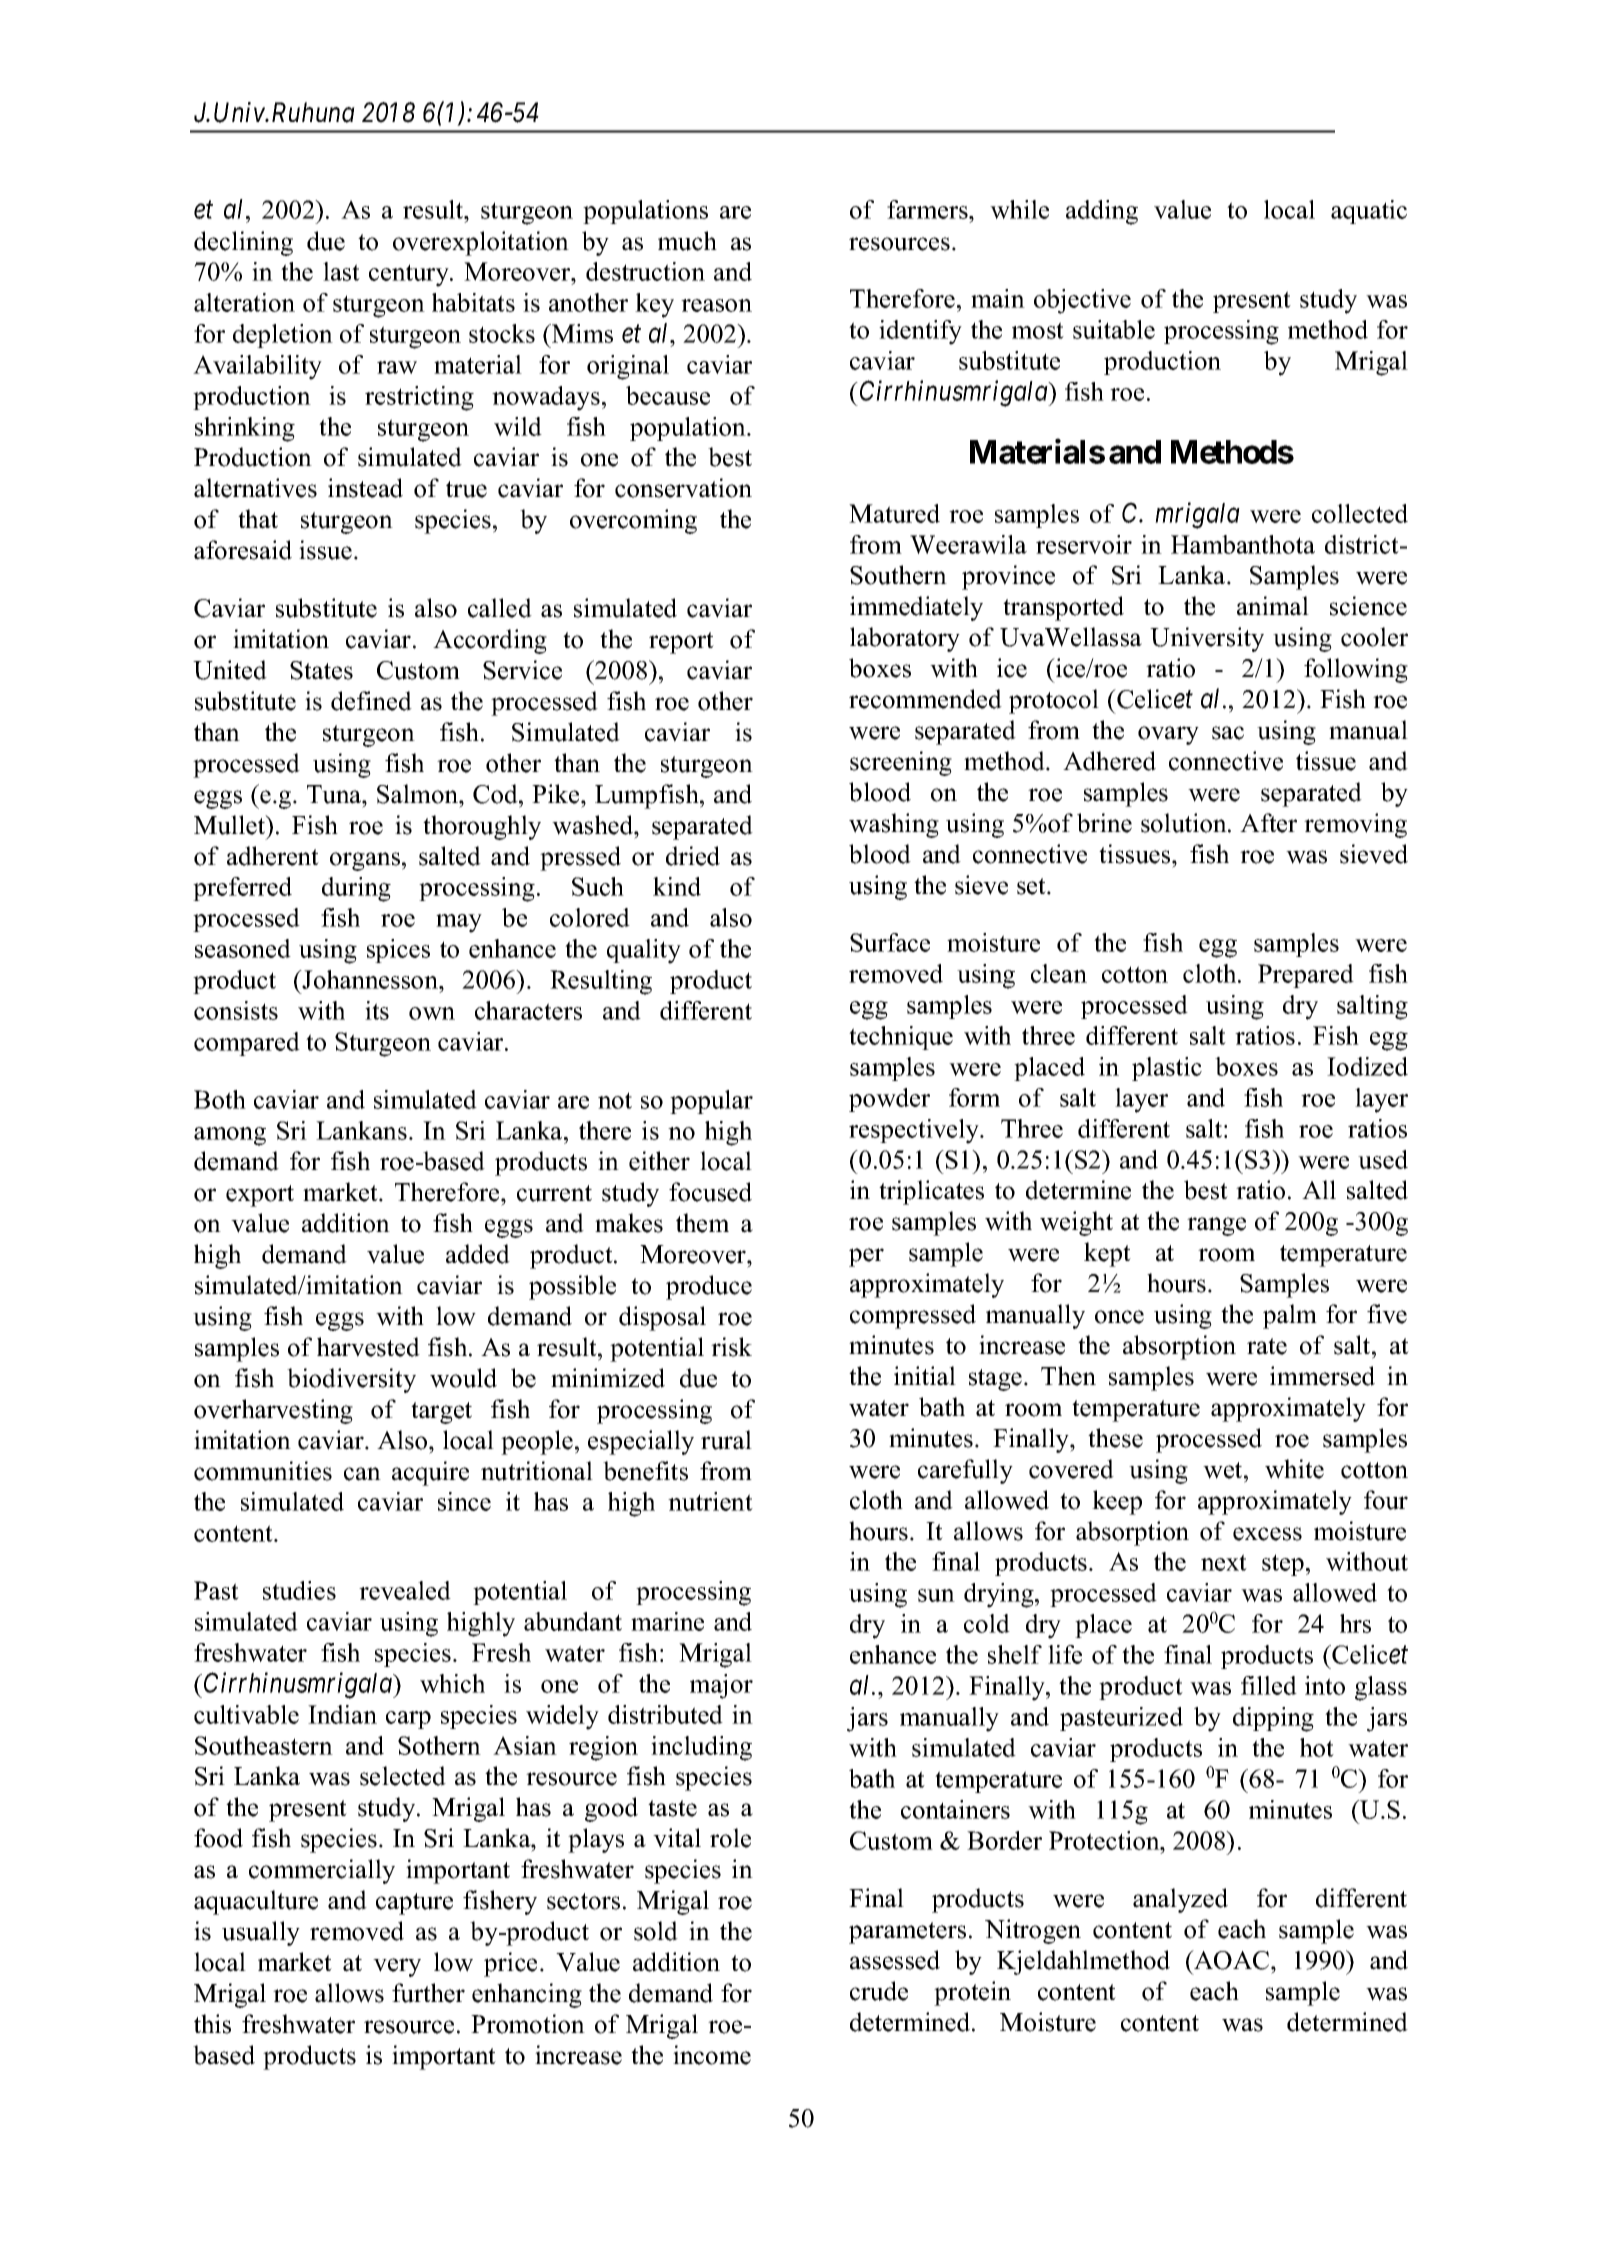 This page has height=2266, width=1602. I want to click on recommended, so click(925, 699).
